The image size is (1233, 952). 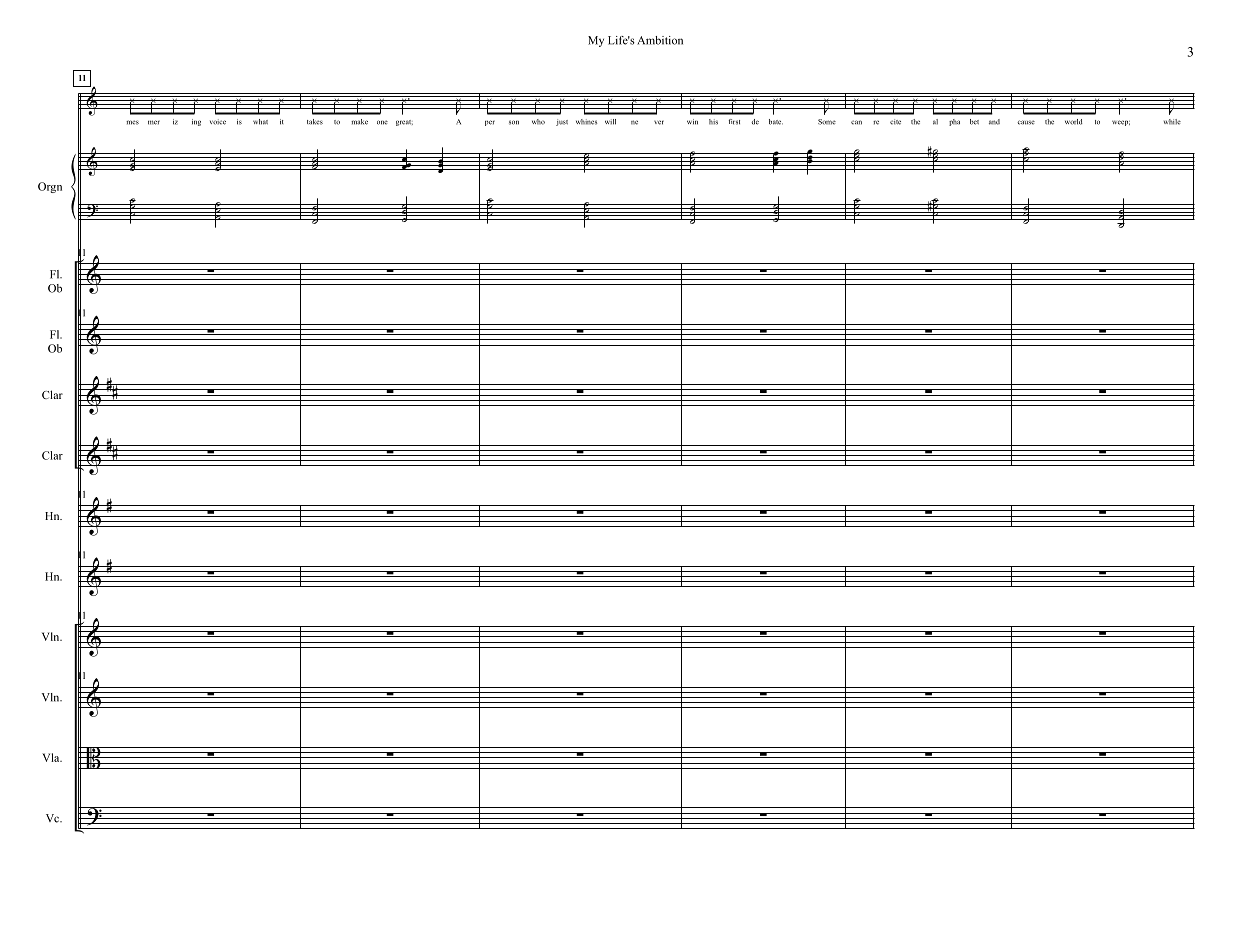 What do you see at coordinates (610, 122) in the screenshot?
I see `will` at bounding box center [610, 122].
